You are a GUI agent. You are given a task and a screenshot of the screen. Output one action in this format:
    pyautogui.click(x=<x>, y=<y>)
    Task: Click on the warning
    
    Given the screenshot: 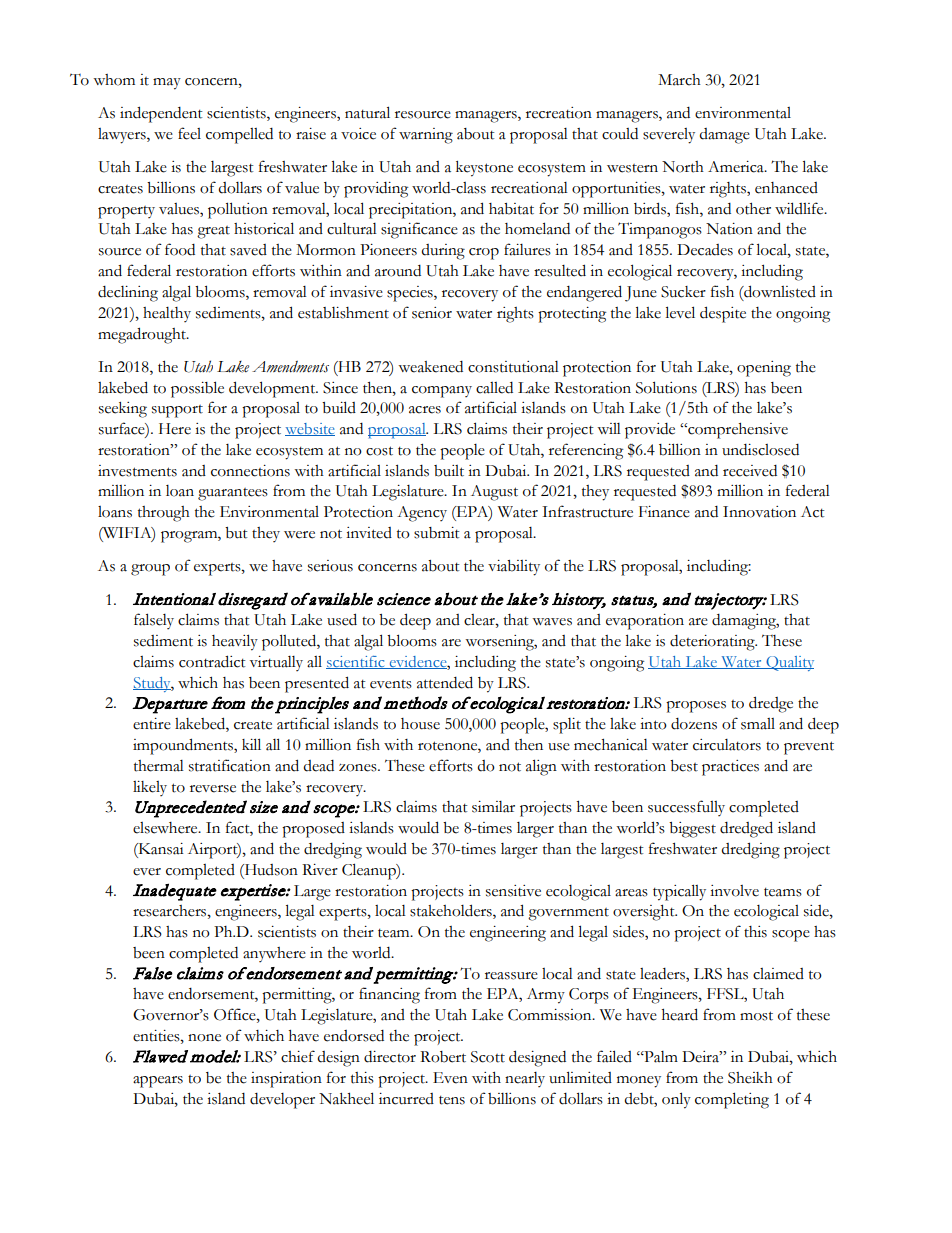 What is the action you would take?
    pyautogui.click(x=426, y=136)
